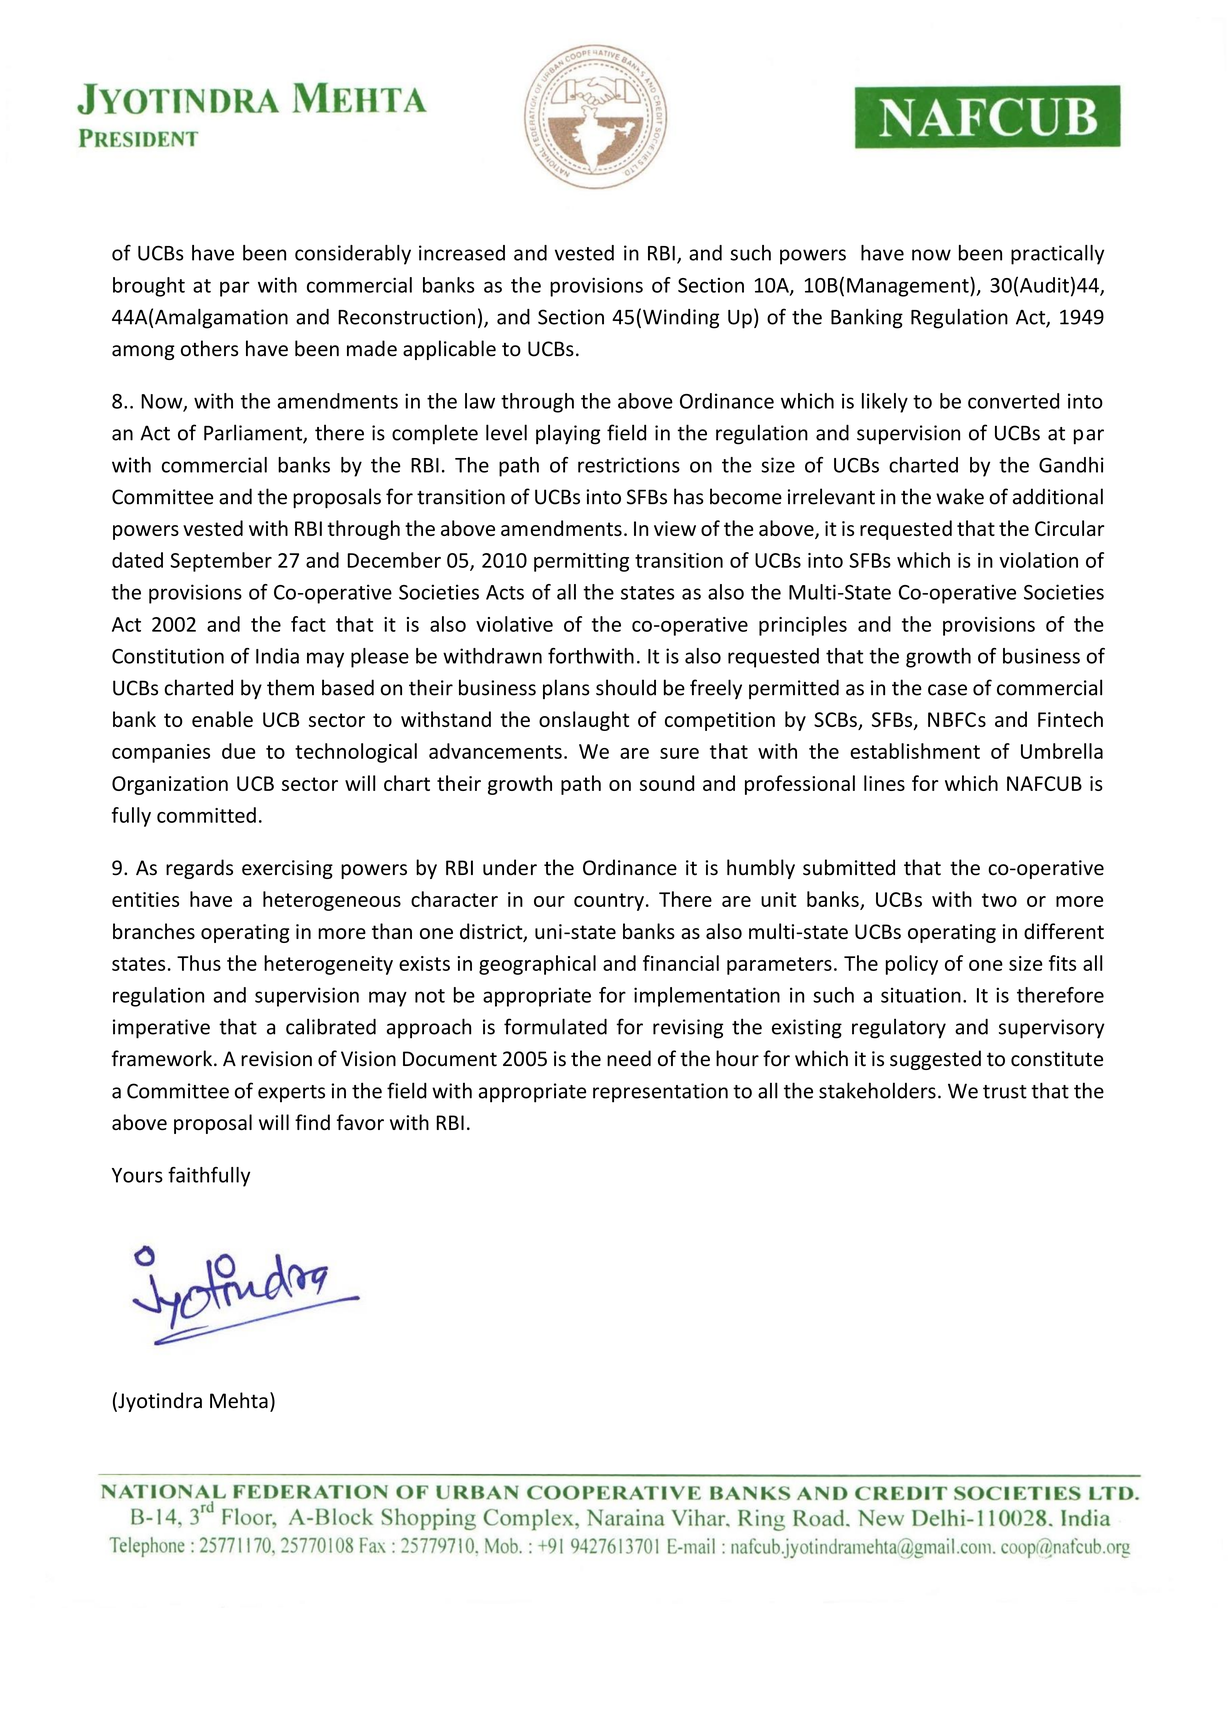 This image has width=1228, height=1736. What do you see at coordinates (1005, 1092) in the image?
I see `trust` at bounding box center [1005, 1092].
